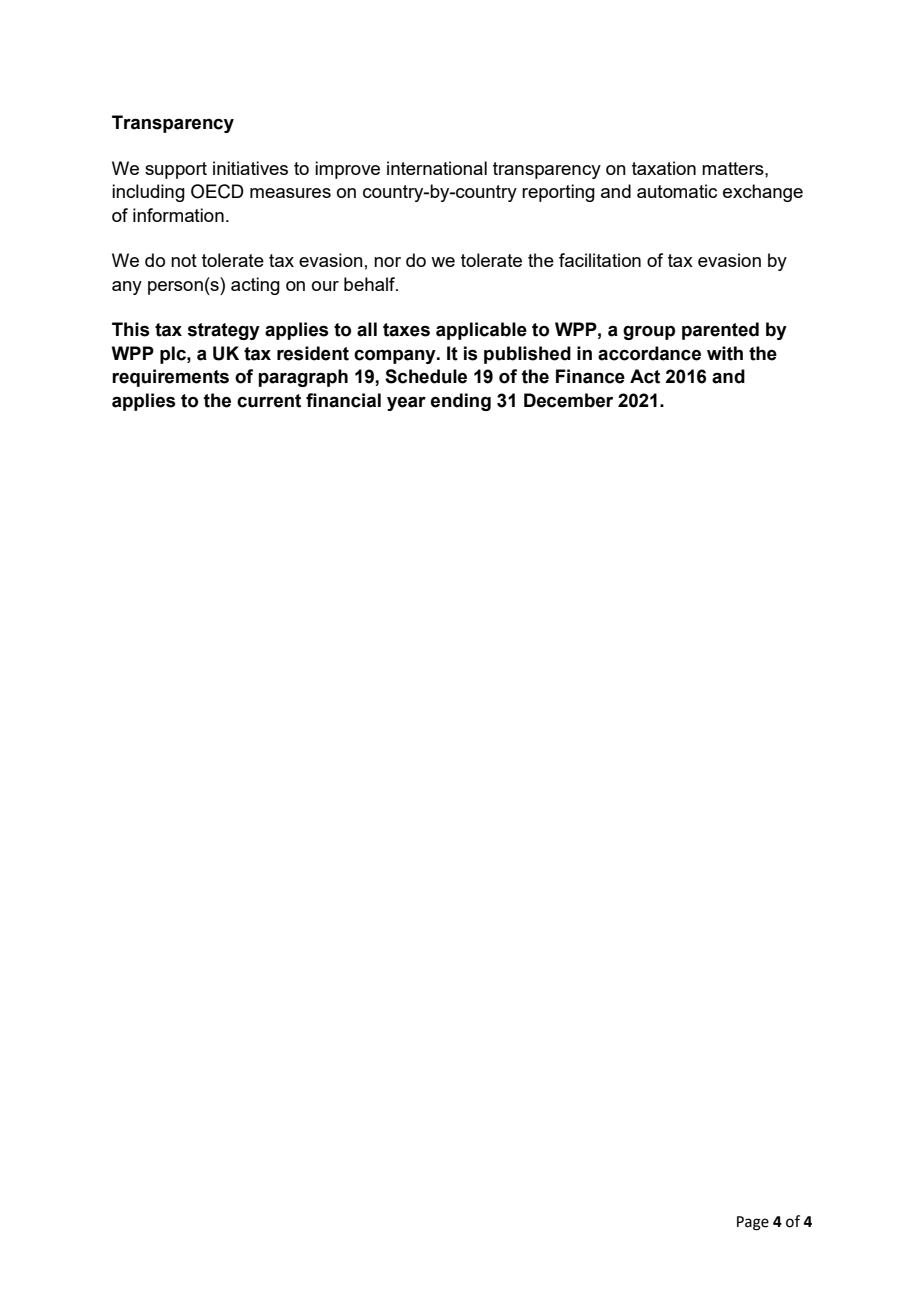  I want to click on Schedule, so click(426, 376).
